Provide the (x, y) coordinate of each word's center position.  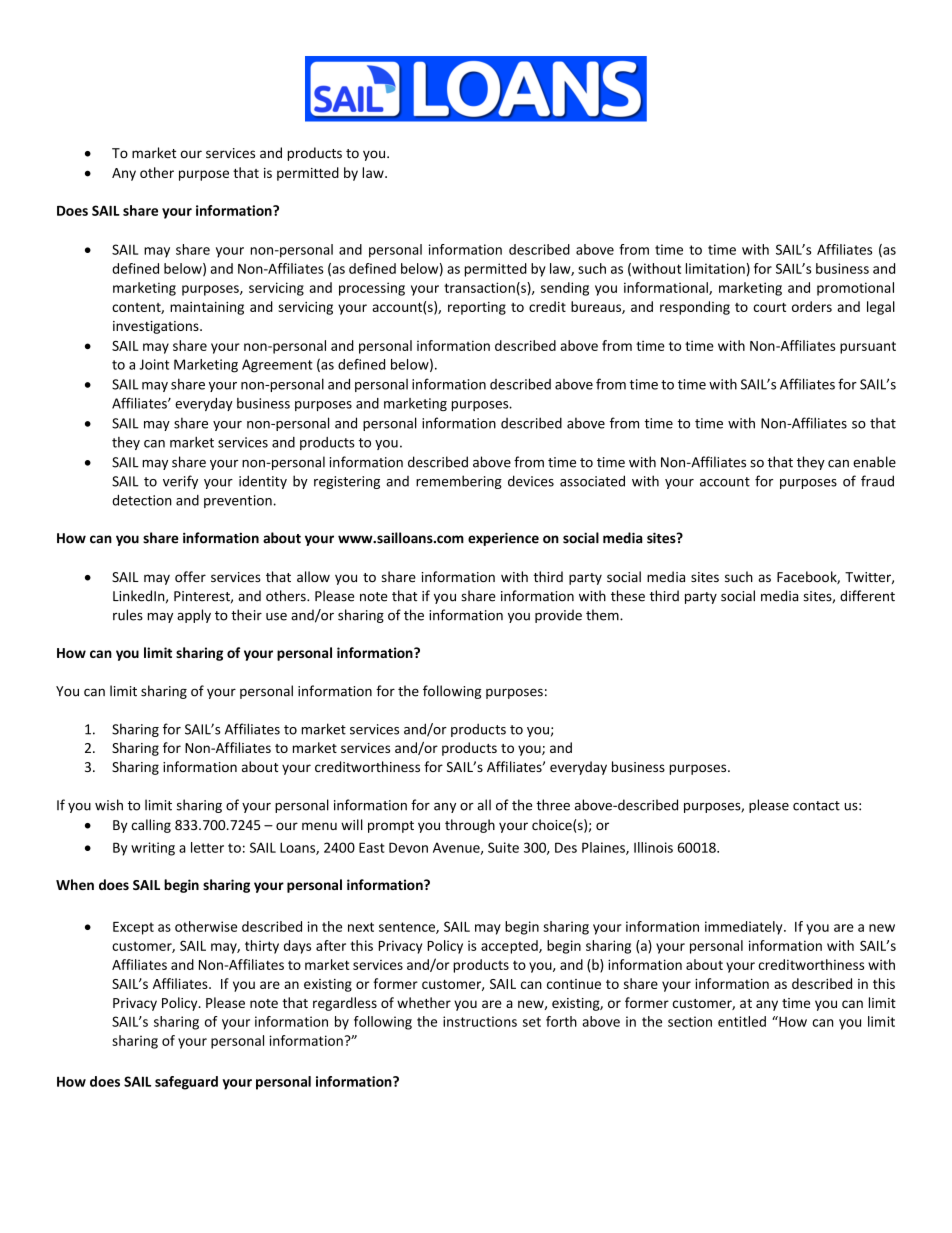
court (769, 307)
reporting (477, 308)
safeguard (186, 1083)
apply (194, 616)
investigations (157, 327)
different (867, 596)
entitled (742, 1021)
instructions (480, 1021)
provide (558, 616)
